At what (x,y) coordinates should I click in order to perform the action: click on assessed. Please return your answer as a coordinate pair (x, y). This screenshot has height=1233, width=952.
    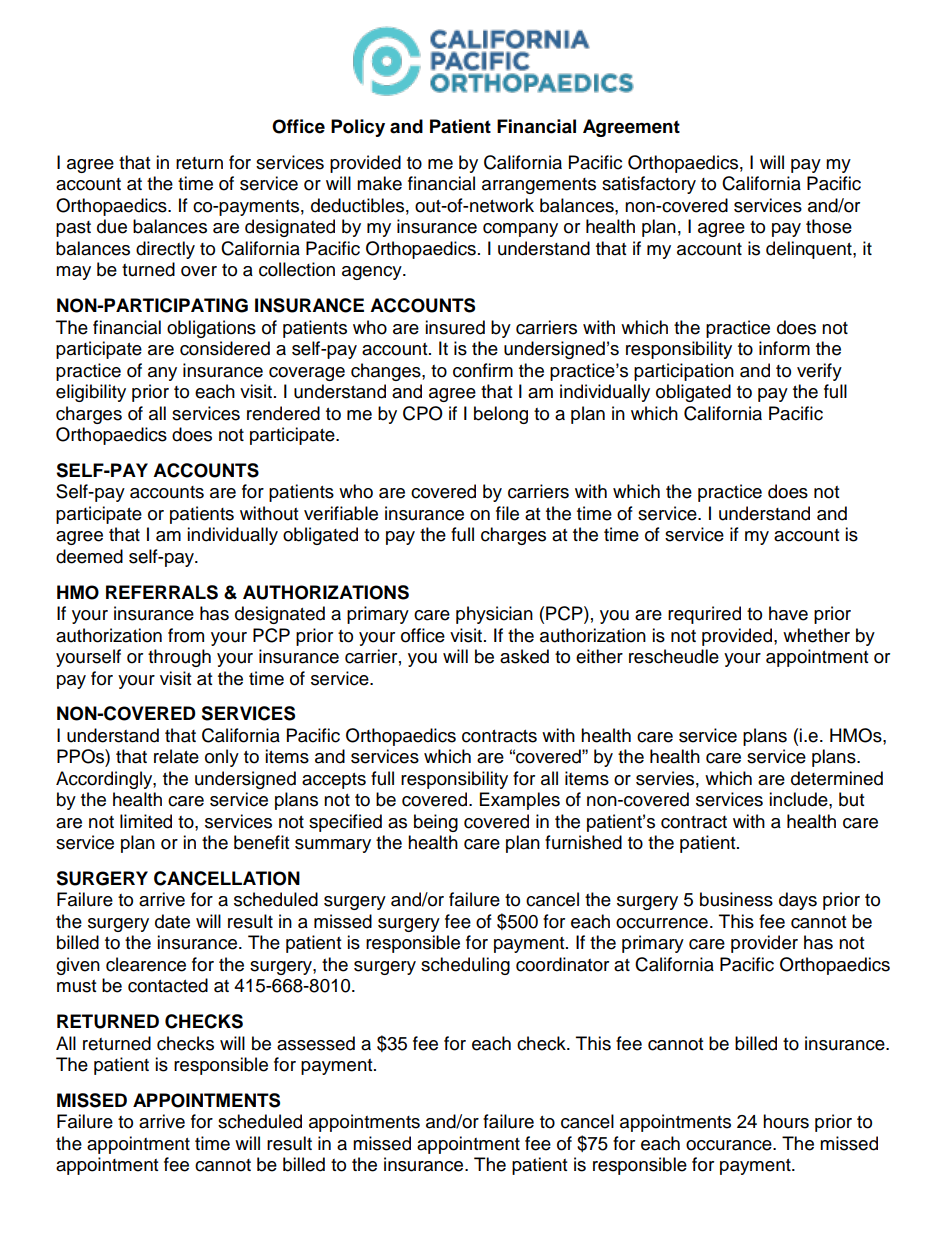
    Looking at the image, I should click on (316, 1043).
